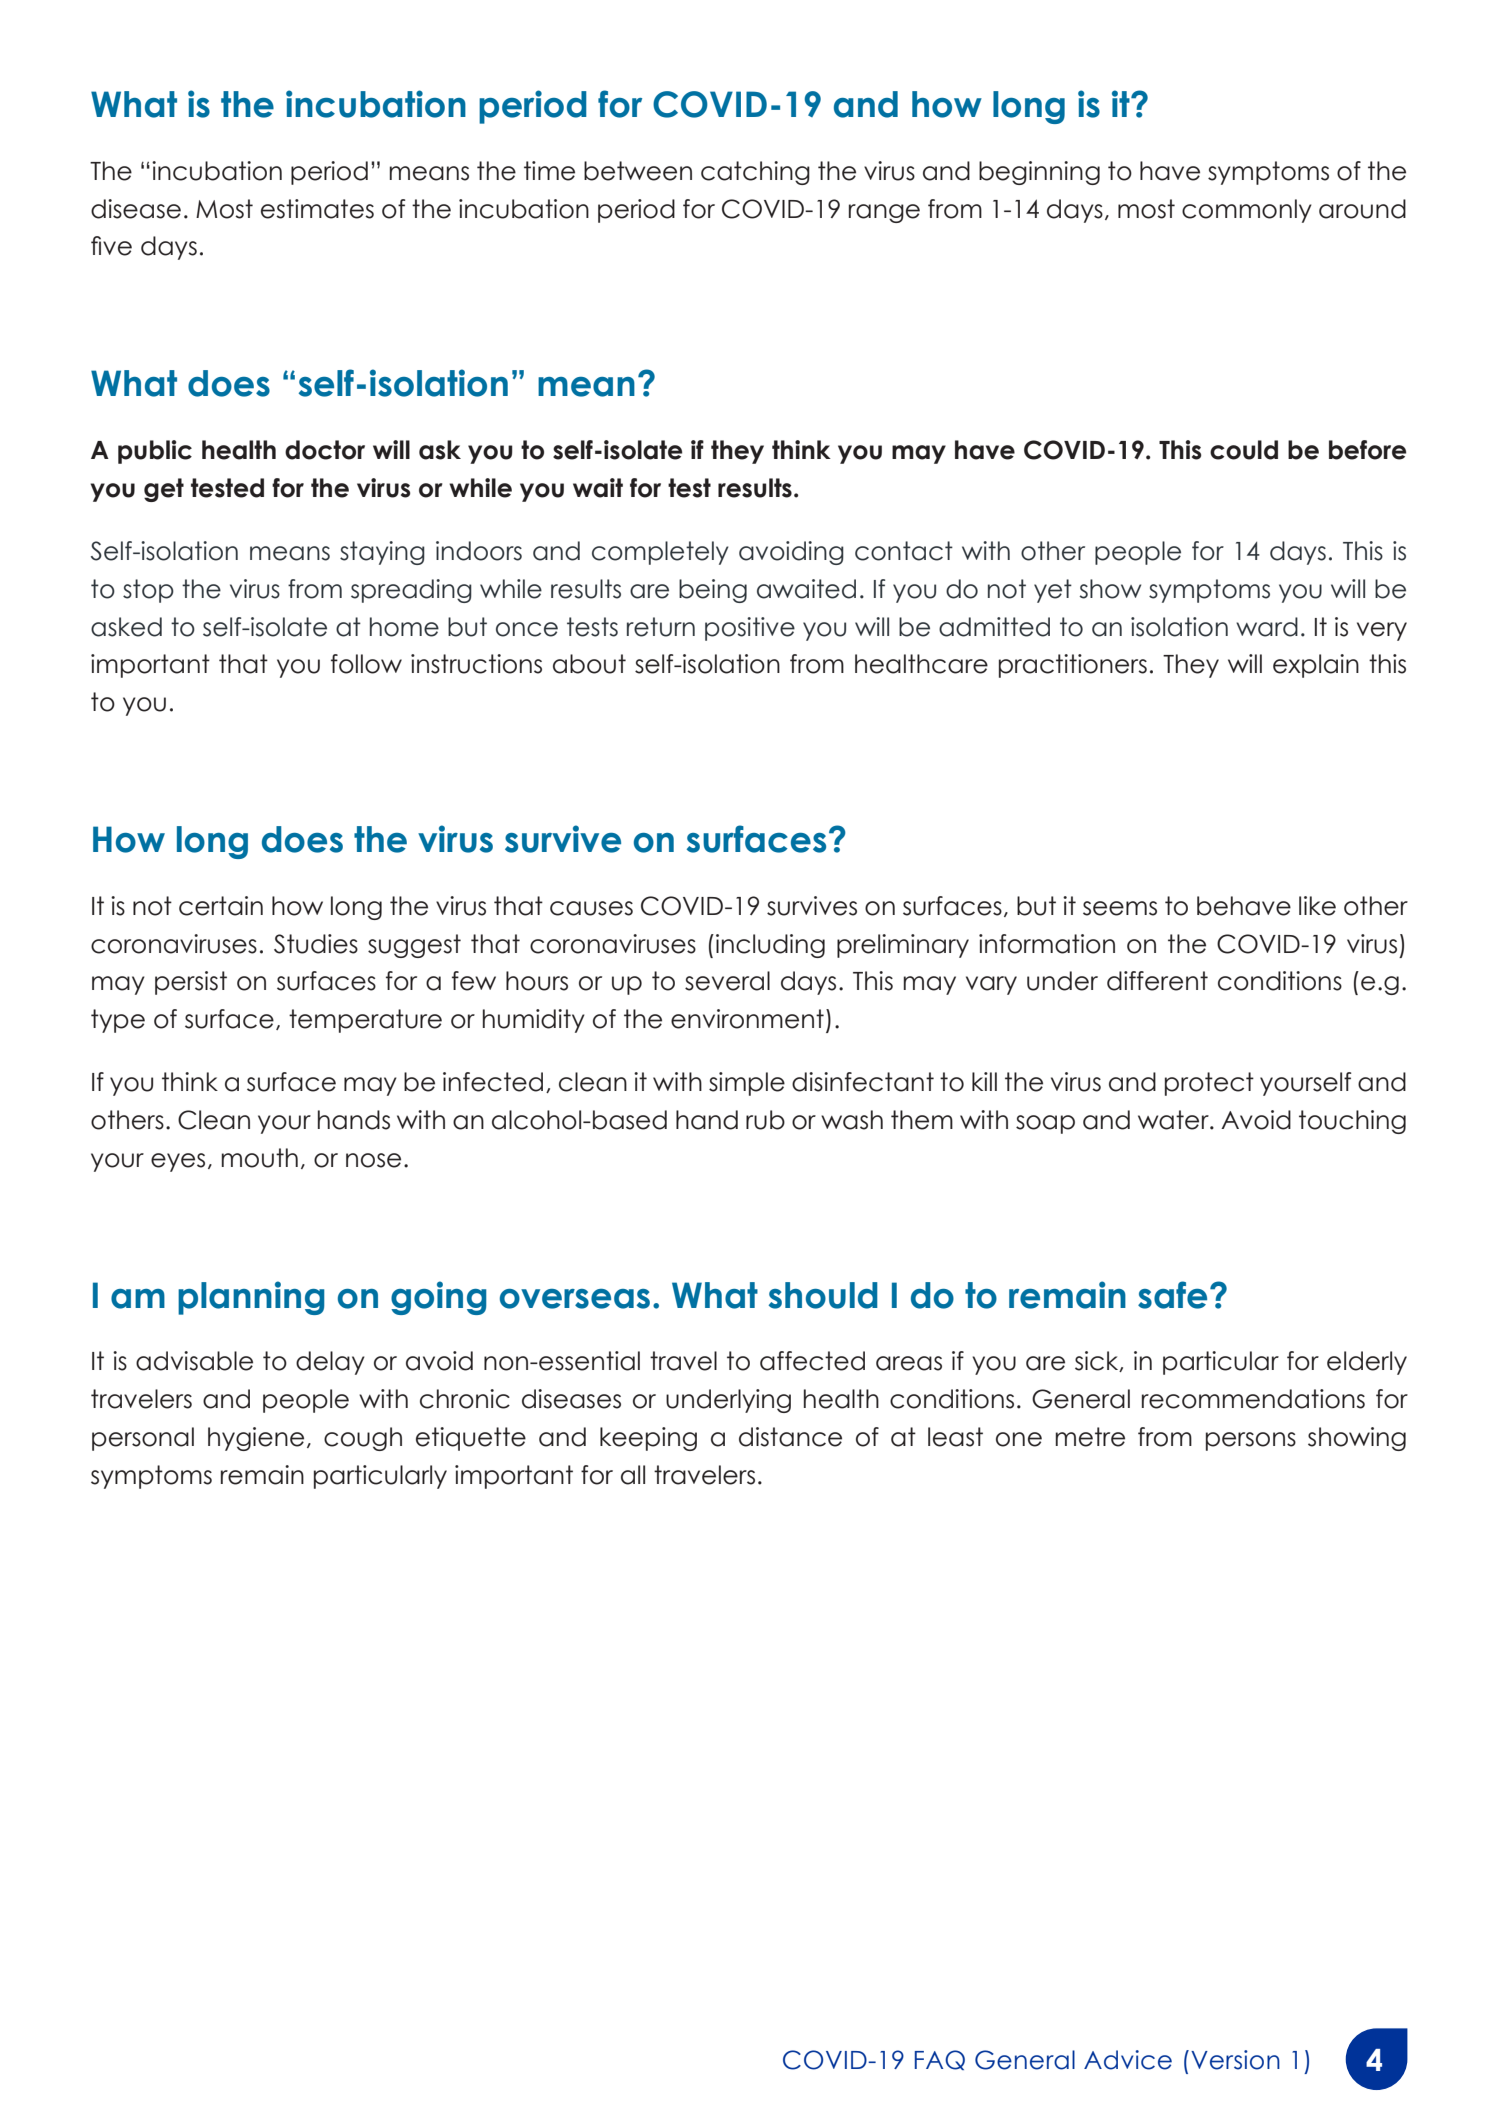  What do you see at coordinates (1247, 211) in the document?
I see `commonly` at bounding box center [1247, 211].
